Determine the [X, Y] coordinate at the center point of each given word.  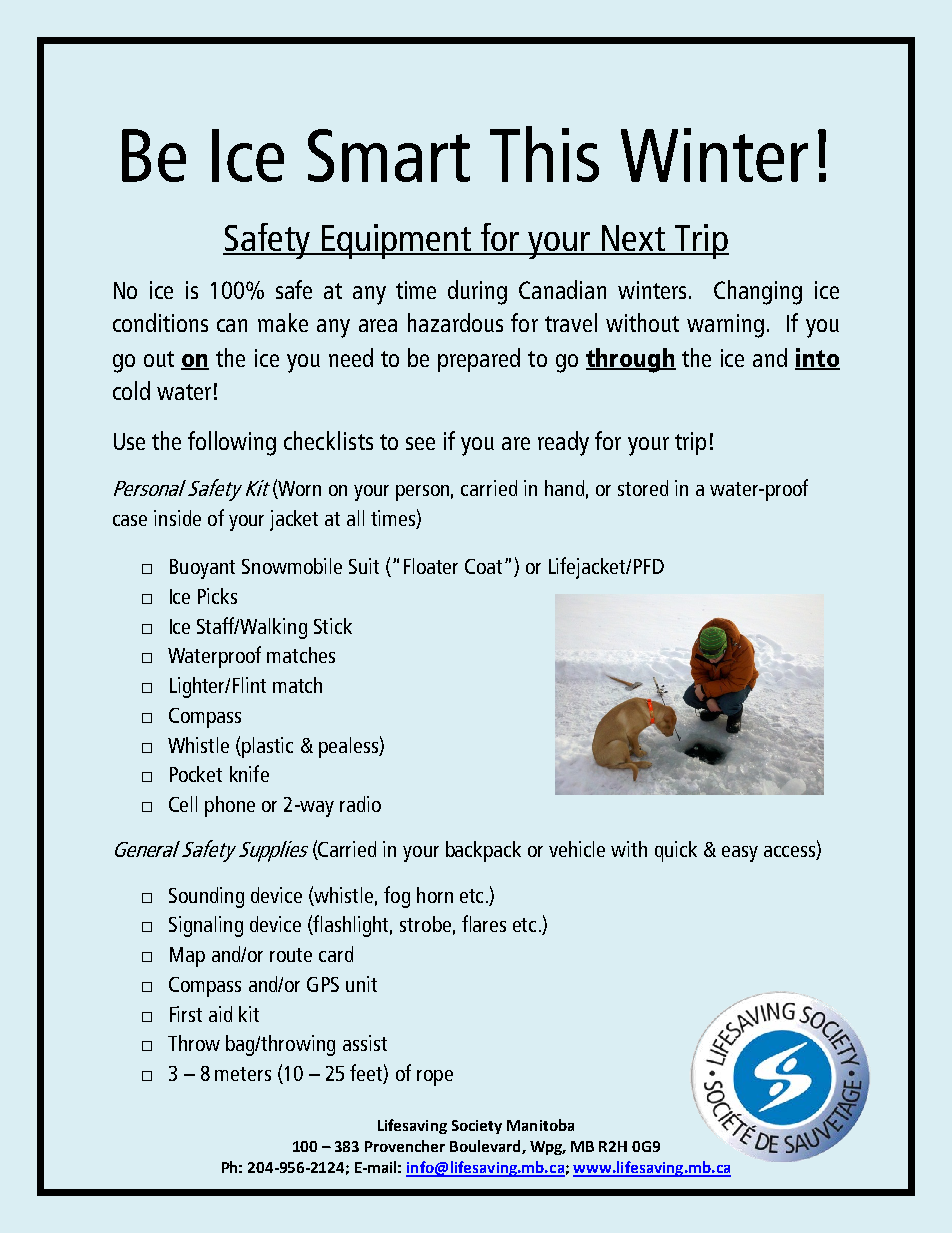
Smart [389, 155]
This [544, 154]
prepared [479, 360]
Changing [758, 292]
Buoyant [202, 569]
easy [740, 854]
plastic [266, 747]
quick [676, 851]
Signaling [206, 926]
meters [243, 1074]
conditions [160, 322]
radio [360, 804]
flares [484, 923]
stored [643, 488]
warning [725, 326]
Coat [485, 566]
